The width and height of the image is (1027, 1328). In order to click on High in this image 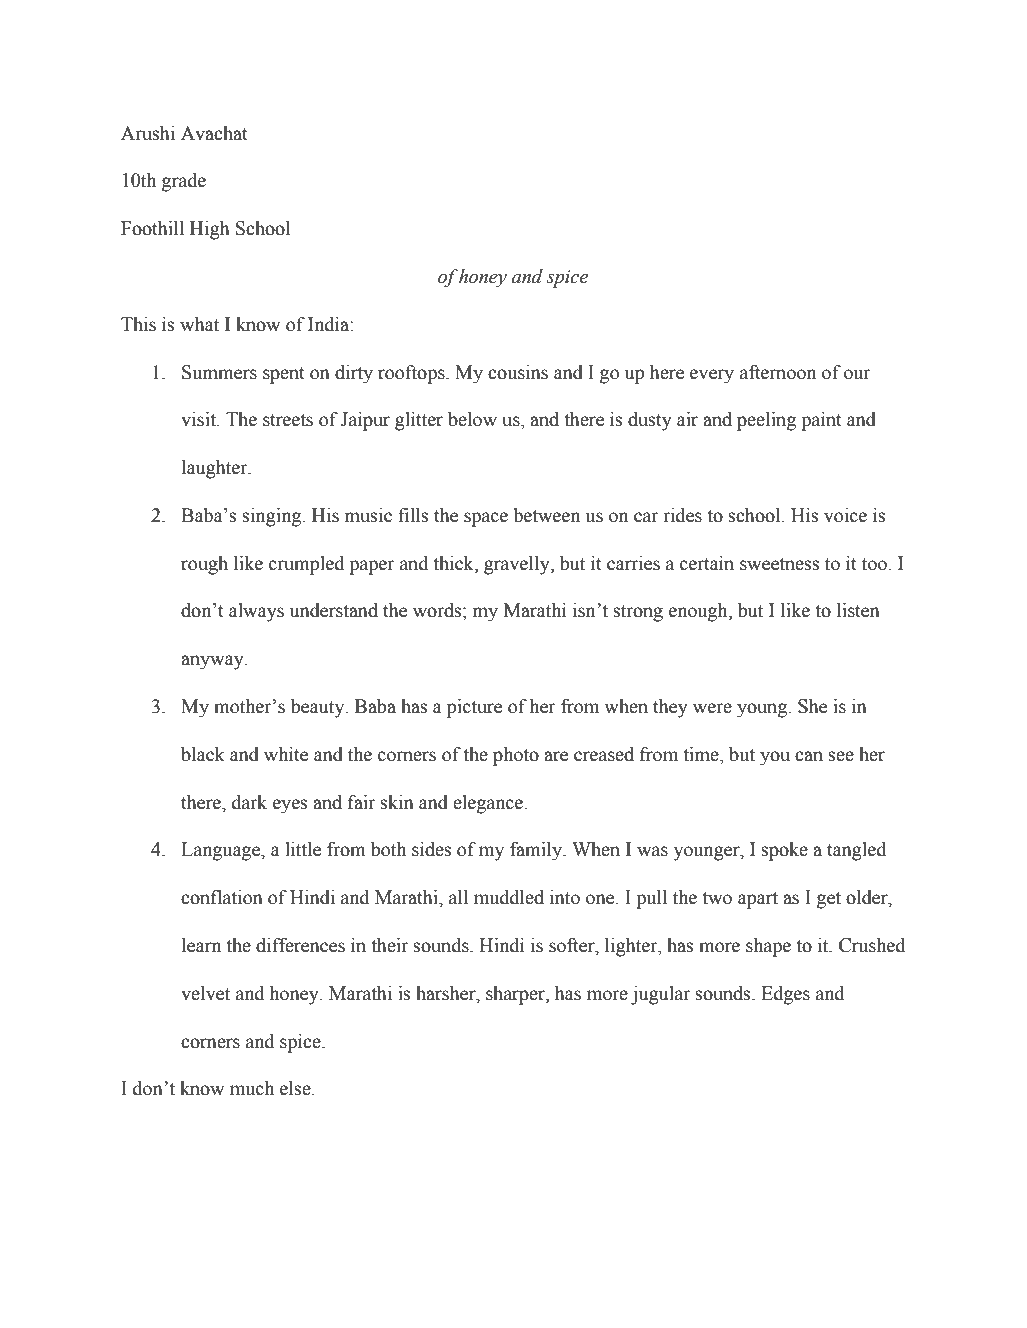, I will do `click(210, 230)`.
